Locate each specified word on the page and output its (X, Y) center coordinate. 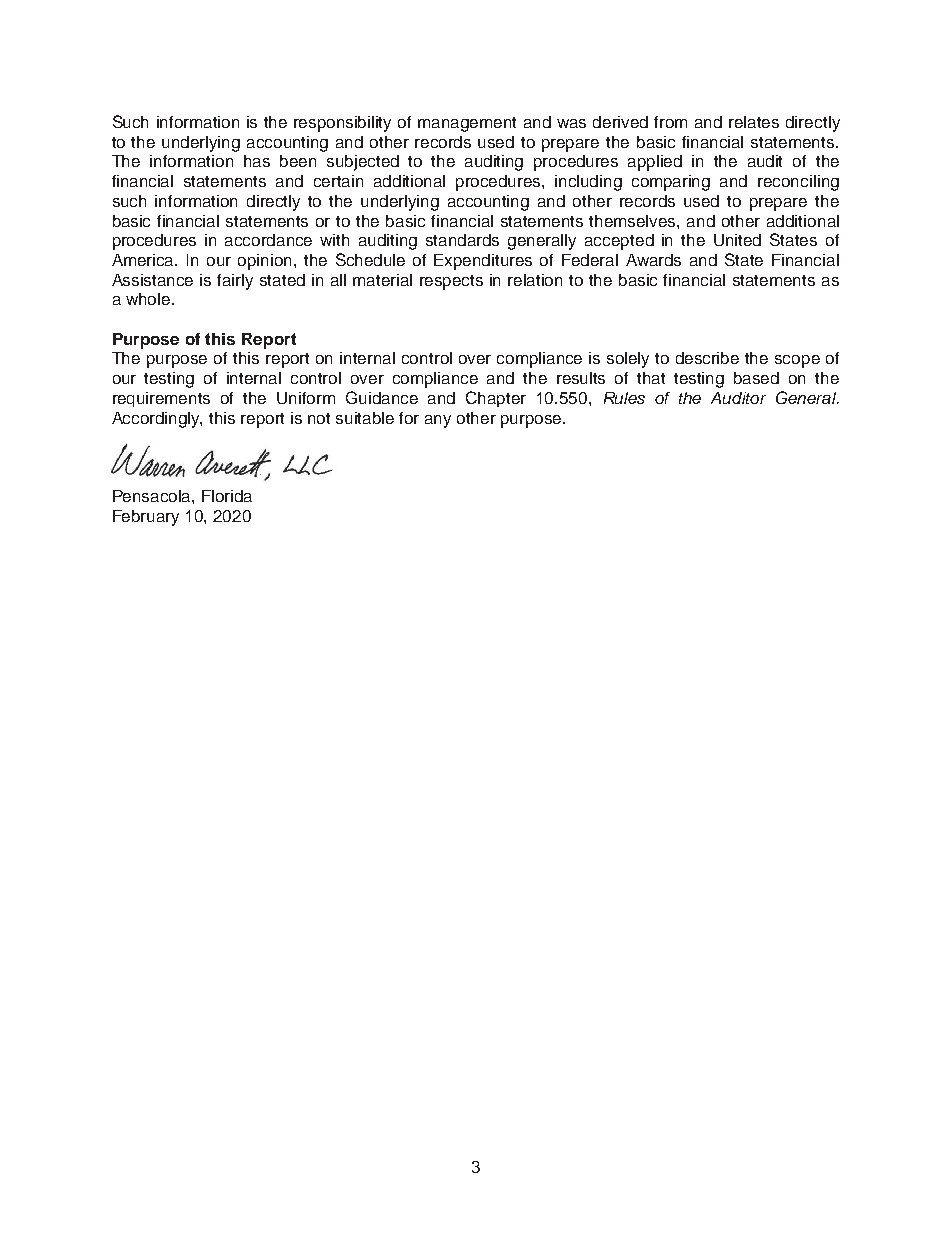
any (438, 421)
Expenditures (483, 262)
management (467, 124)
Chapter (496, 399)
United (737, 240)
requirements (161, 399)
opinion (266, 262)
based (756, 378)
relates (754, 122)
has (257, 161)
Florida (227, 496)
